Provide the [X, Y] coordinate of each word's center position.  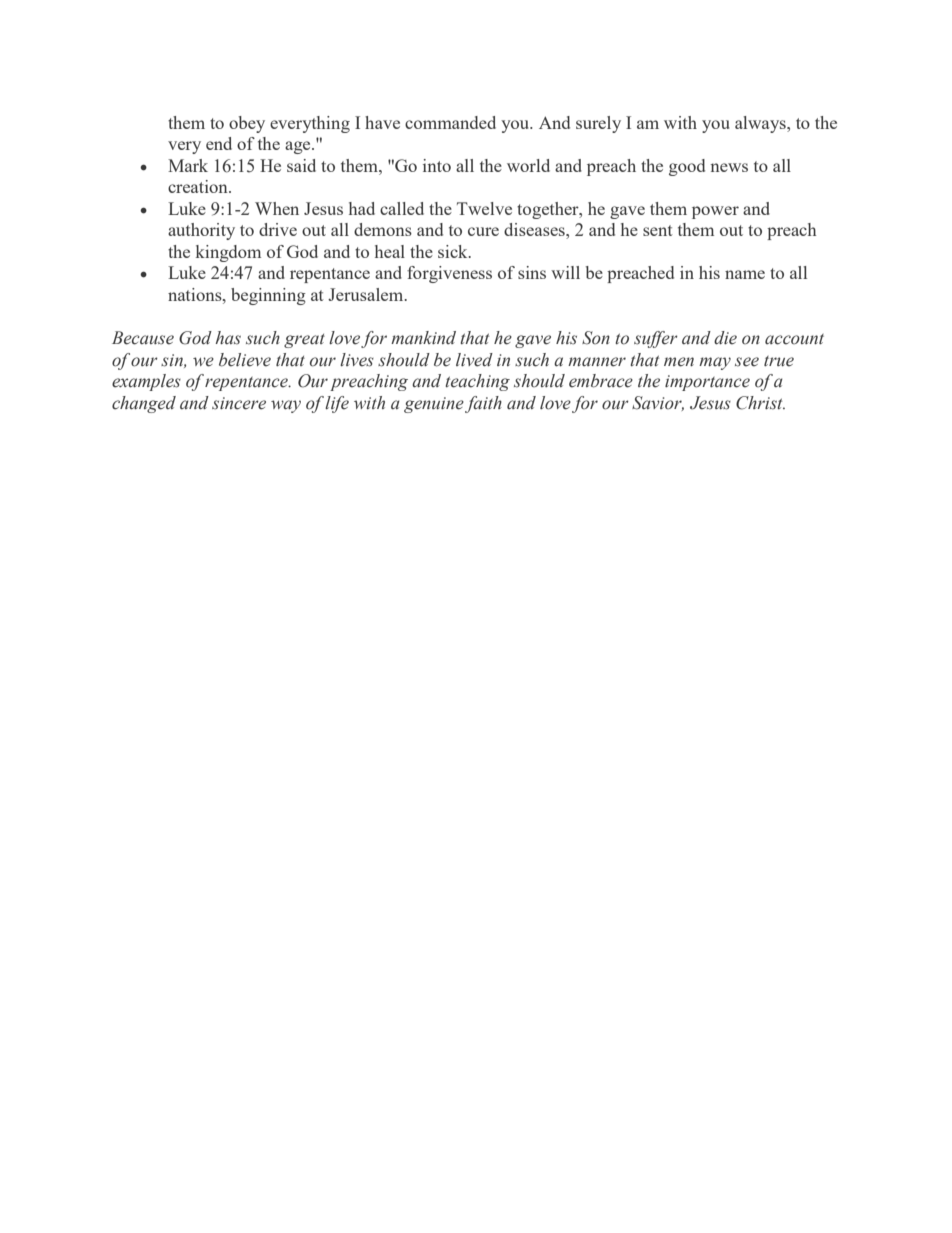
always [761, 124]
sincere [239, 403]
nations [196, 294]
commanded [450, 122]
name [745, 274]
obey [247, 124]
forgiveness [449, 274]
